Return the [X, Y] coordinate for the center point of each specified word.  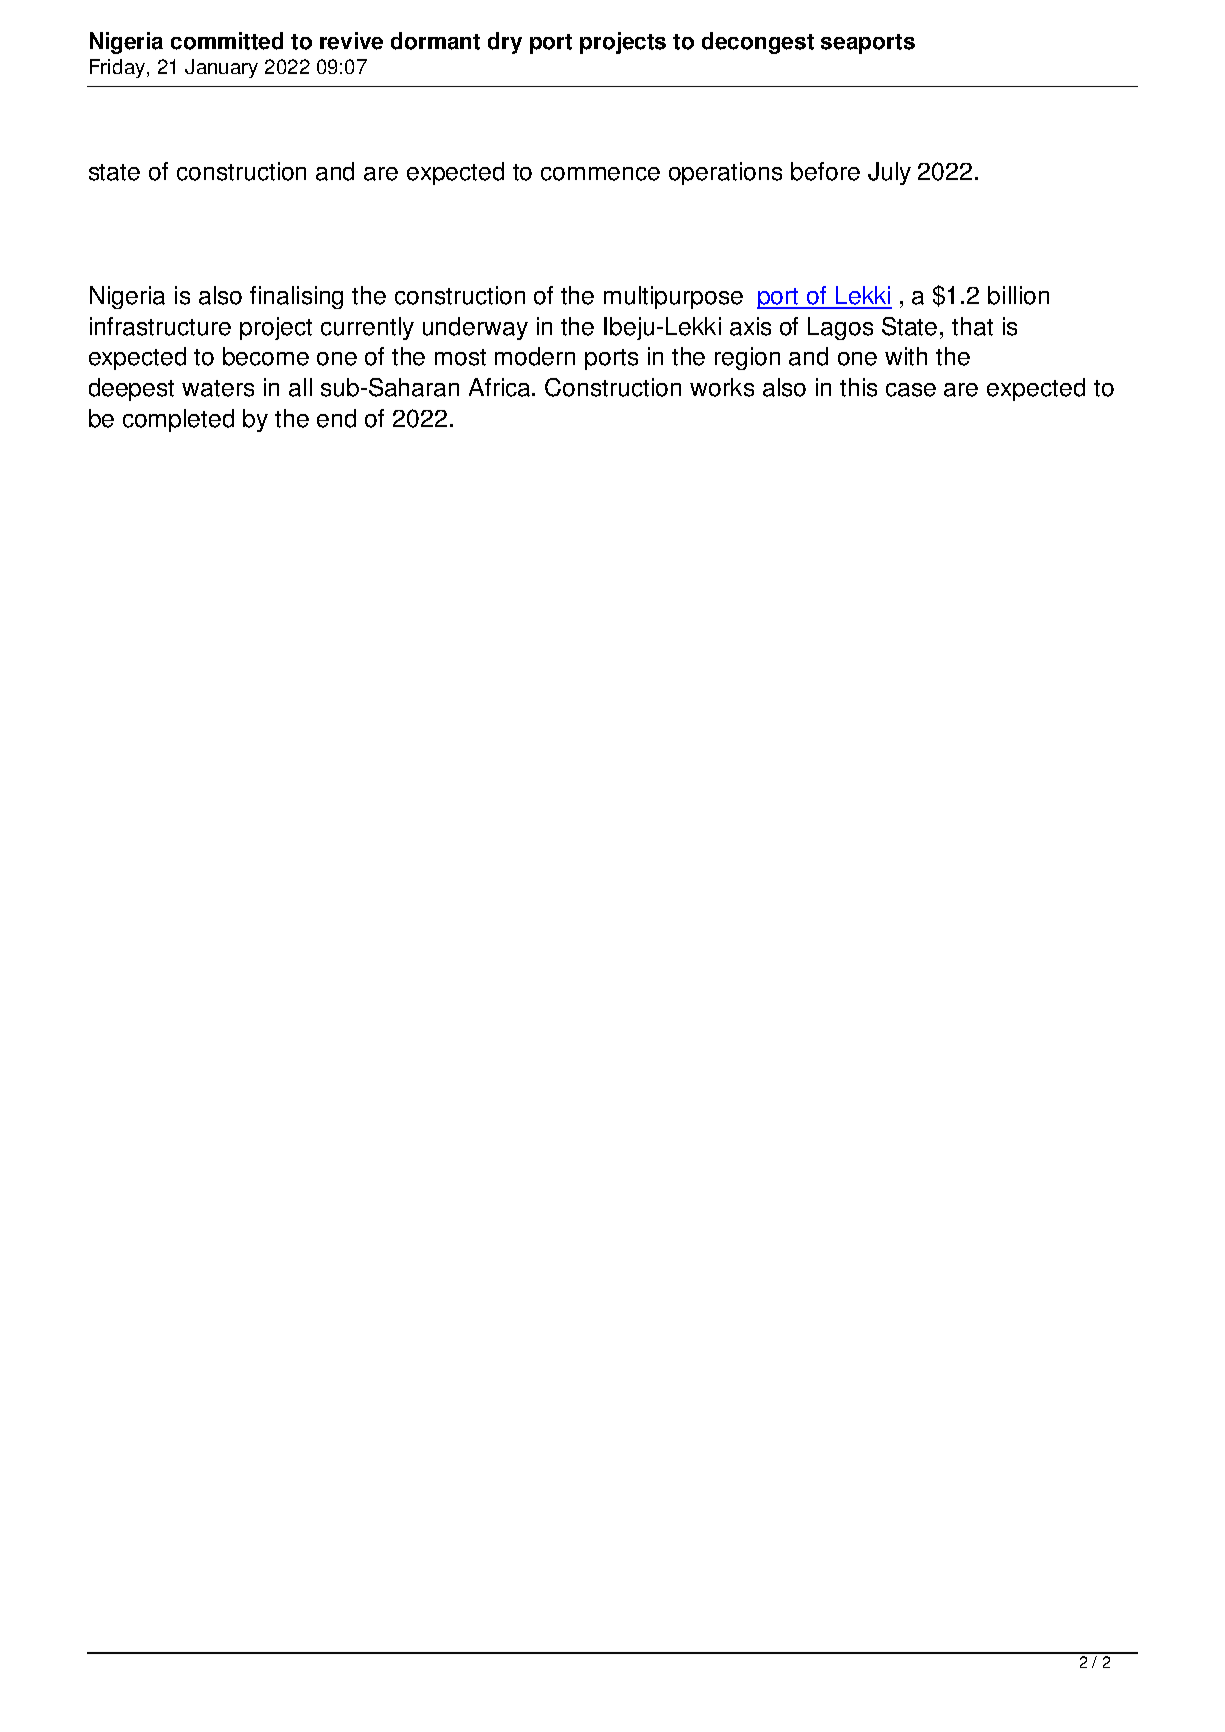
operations [725, 173]
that [972, 326]
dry [505, 43]
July [889, 173]
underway [475, 328]
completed [178, 420]
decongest [758, 43]
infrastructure [160, 326]
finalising [296, 297]
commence [600, 174]
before [825, 171]
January [221, 68]
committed [227, 41]
